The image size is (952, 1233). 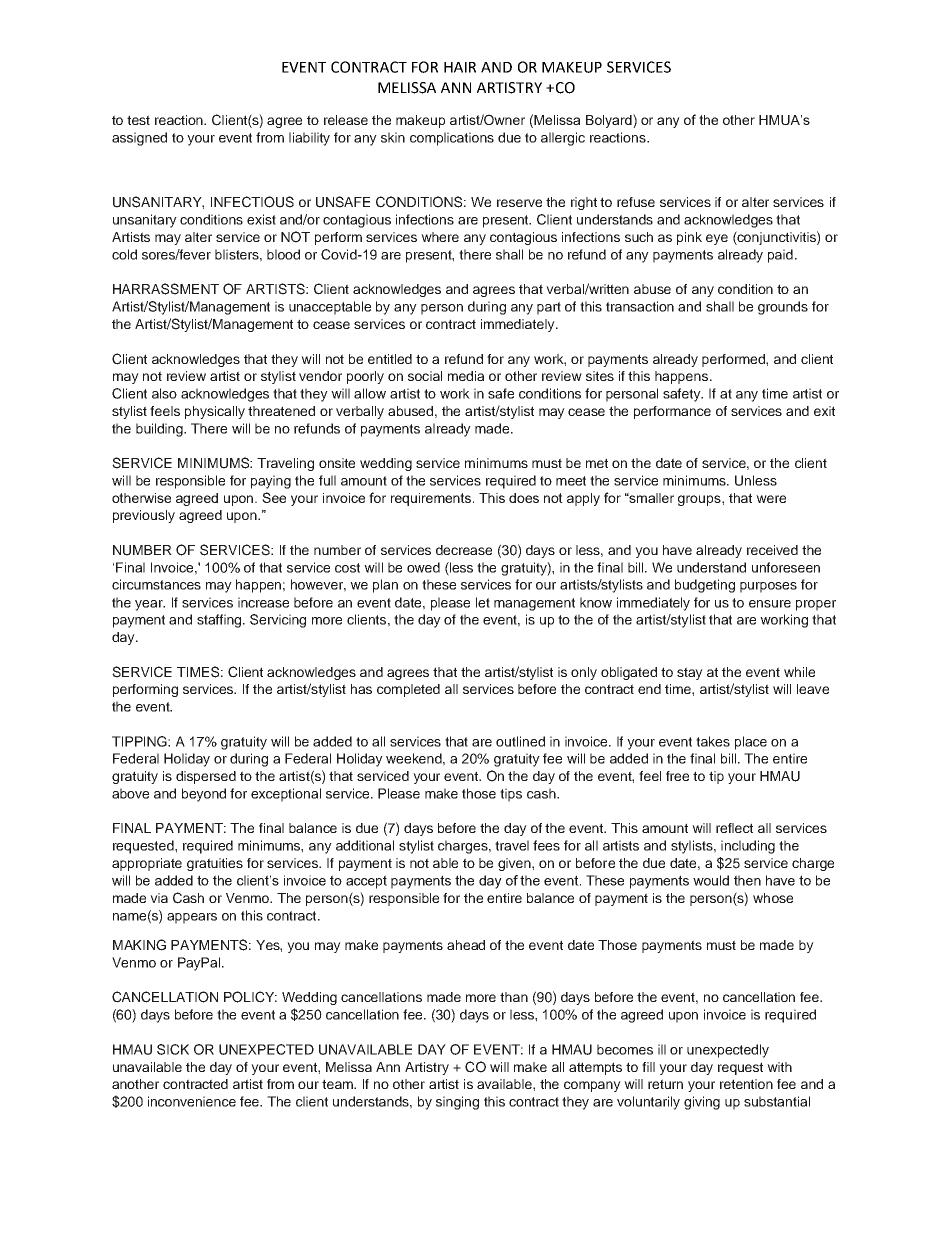 I want to click on social, so click(x=425, y=376).
